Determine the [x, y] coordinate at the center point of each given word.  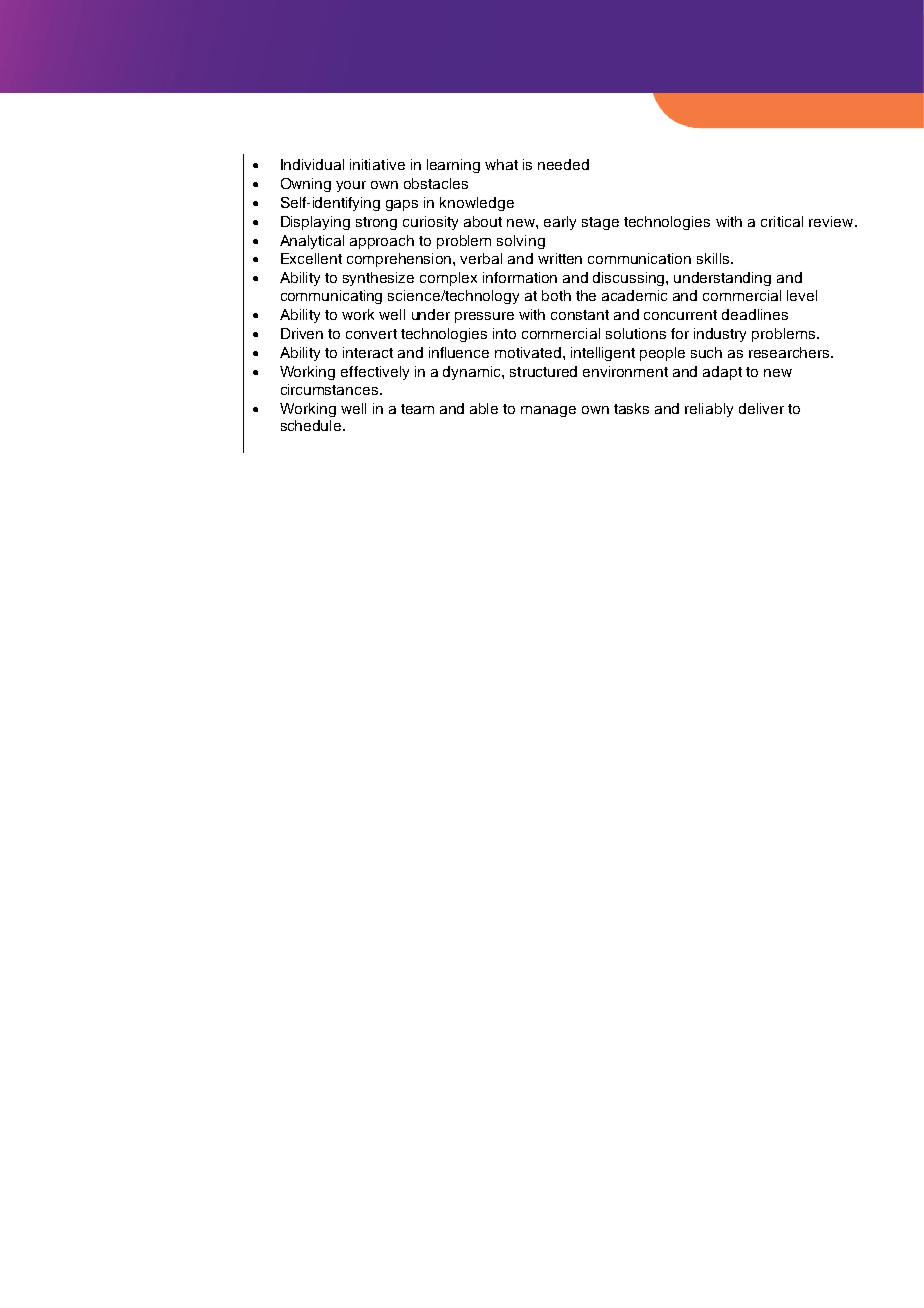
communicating [331, 297]
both [556, 295]
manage [548, 411]
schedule [312, 425]
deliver [761, 408]
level [802, 295]
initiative [377, 164]
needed [563, 164]
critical [782, 221]
